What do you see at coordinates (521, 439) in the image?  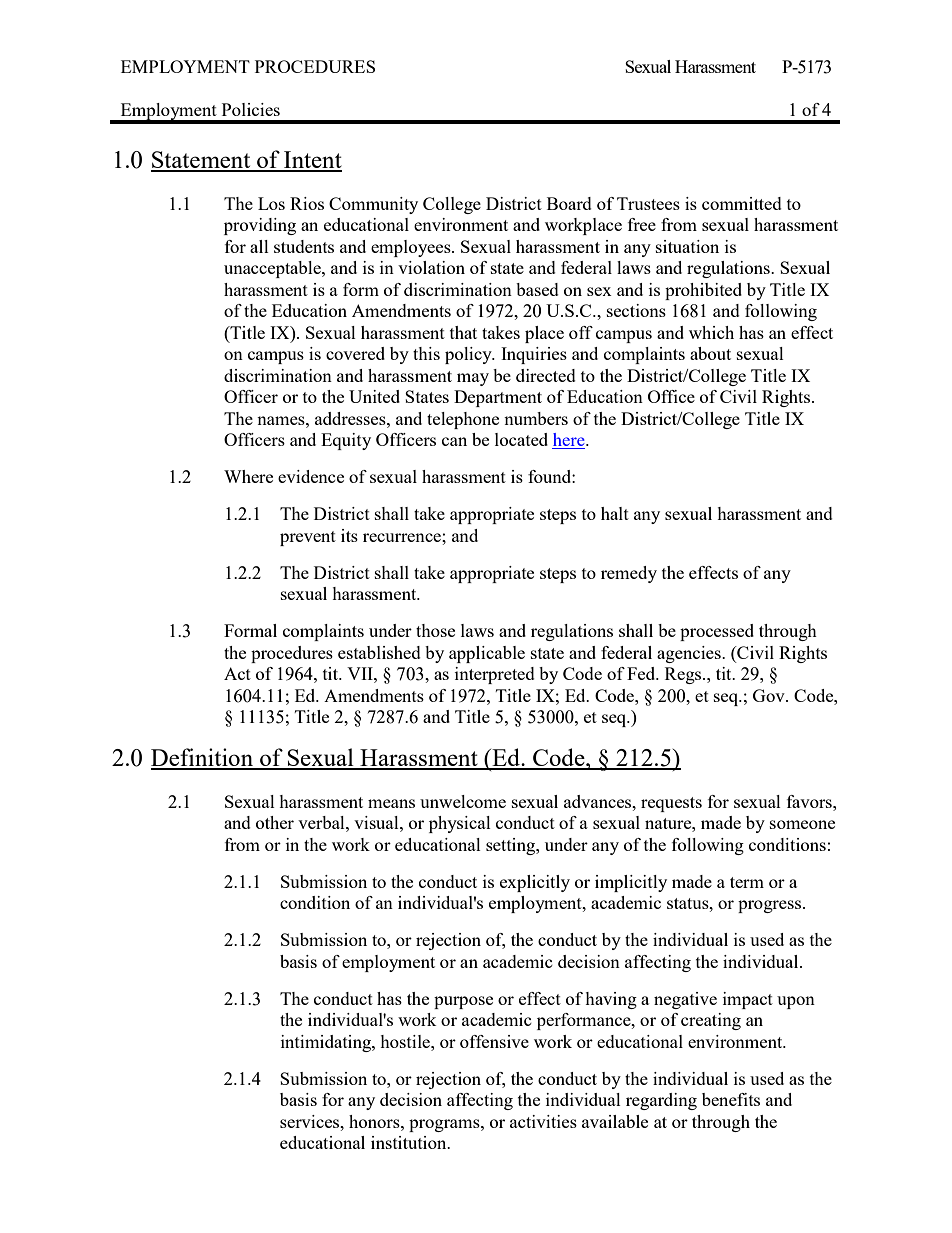 I see `located` at bounding box center [521, 439].
